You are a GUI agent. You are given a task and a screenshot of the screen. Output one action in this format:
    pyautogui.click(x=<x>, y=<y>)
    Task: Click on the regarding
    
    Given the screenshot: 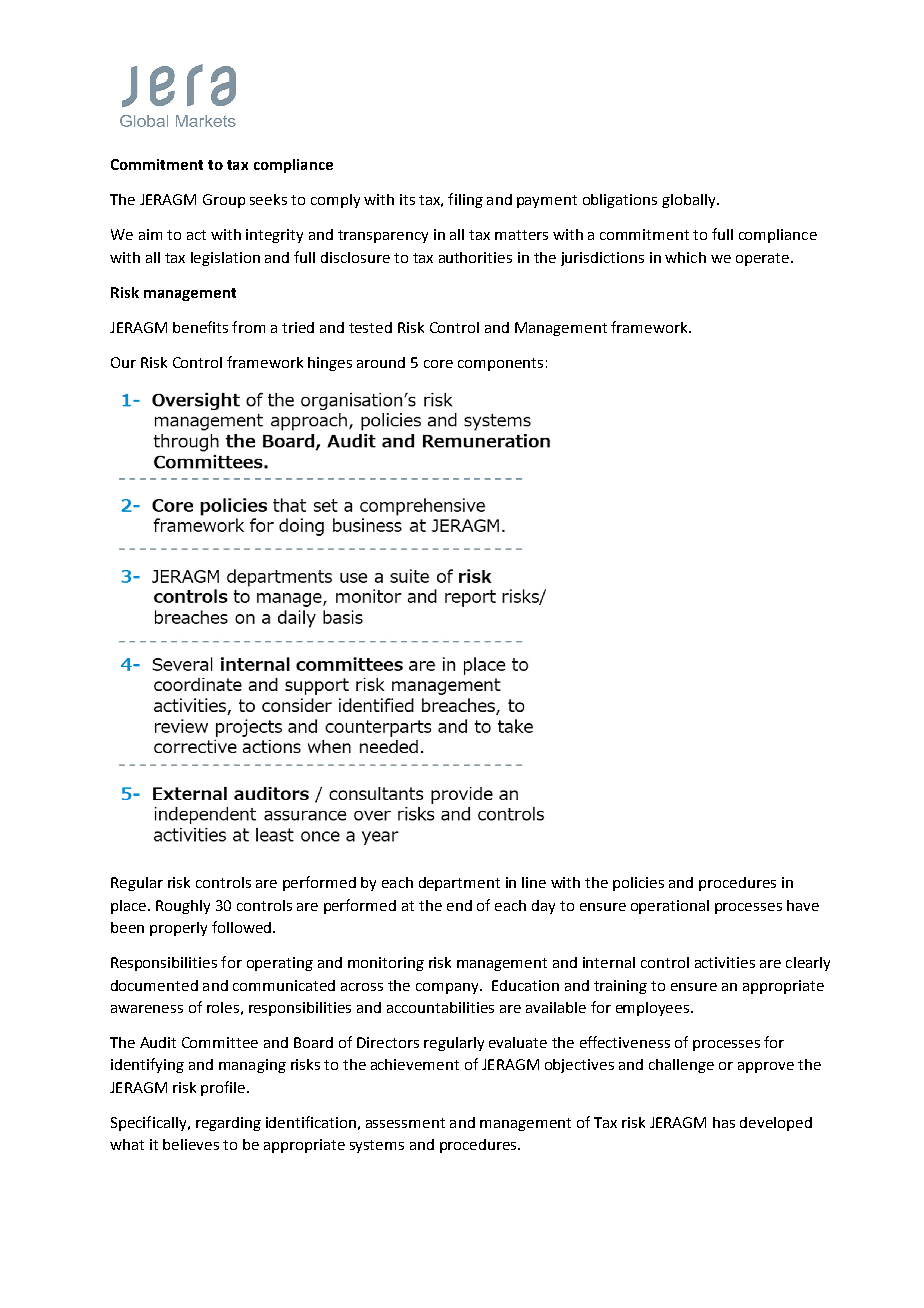 What is the action you would take?
    pyautogui.click(x=228, y=1124)
